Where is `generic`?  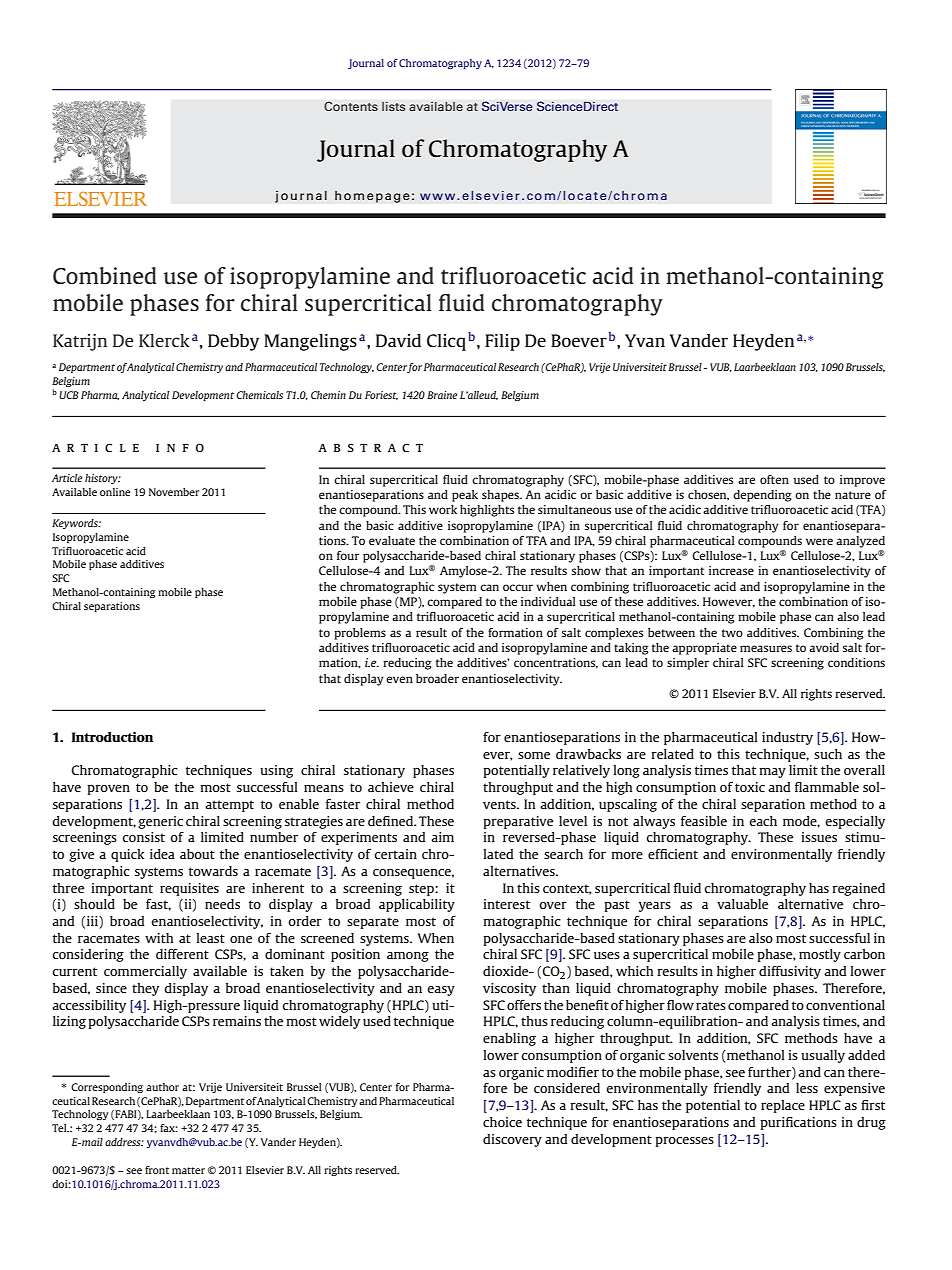 generic is located at coordinates (160, 822).
